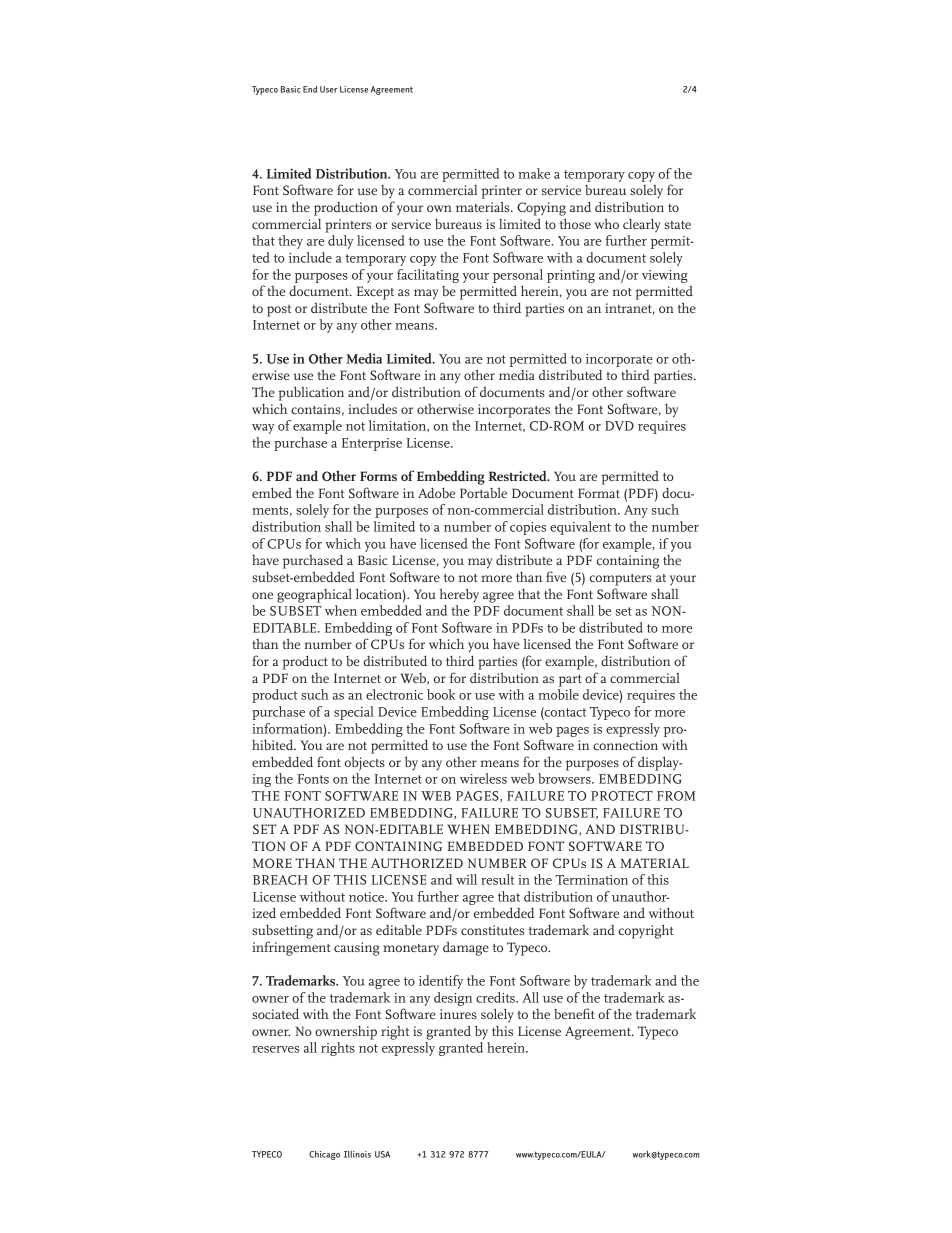  What do you see at coordinates (642, 225) in the screenshot?
I see `clearly` at bounding box center [642, 225].
